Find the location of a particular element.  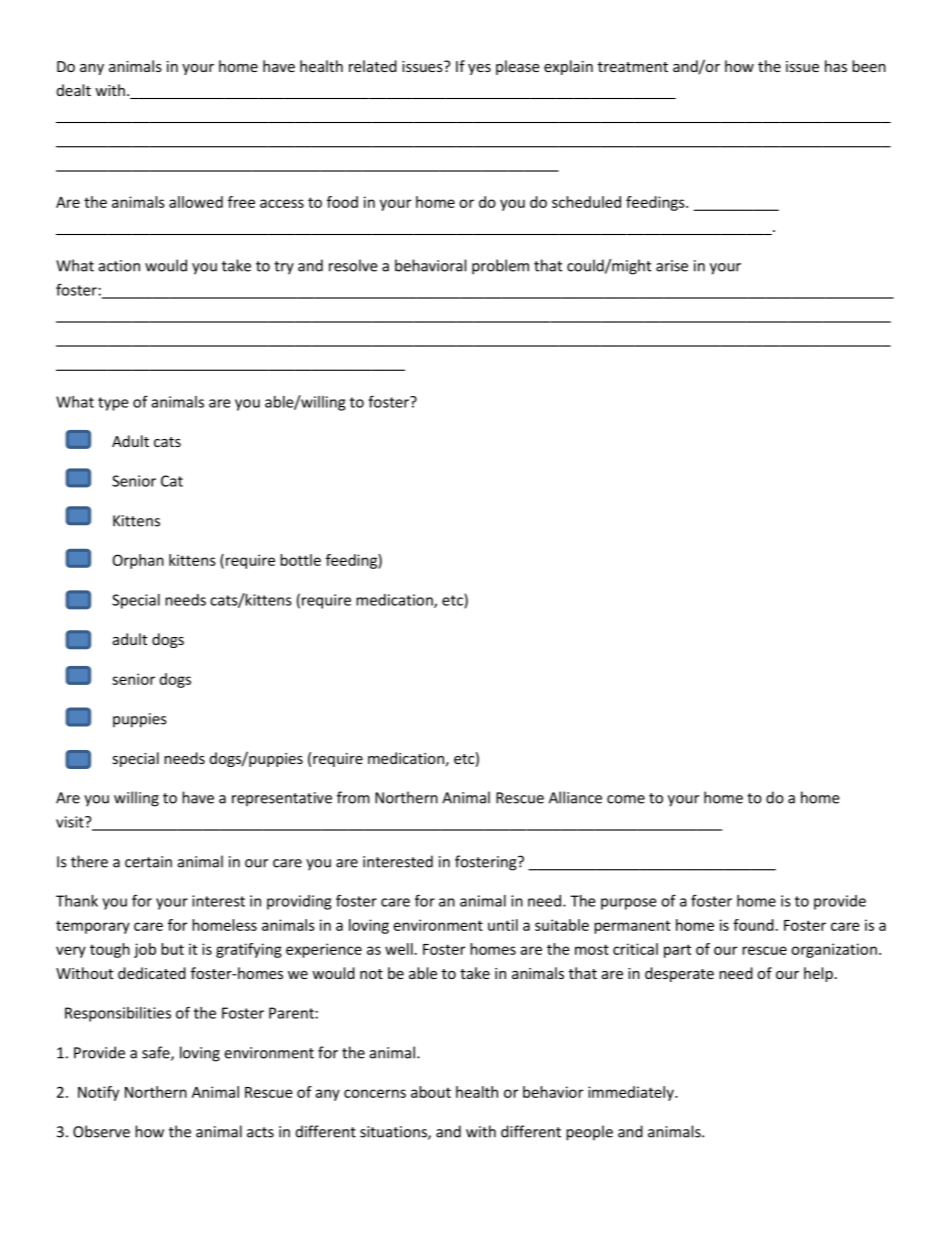

Orphan is located at coordinates (138, 561).
